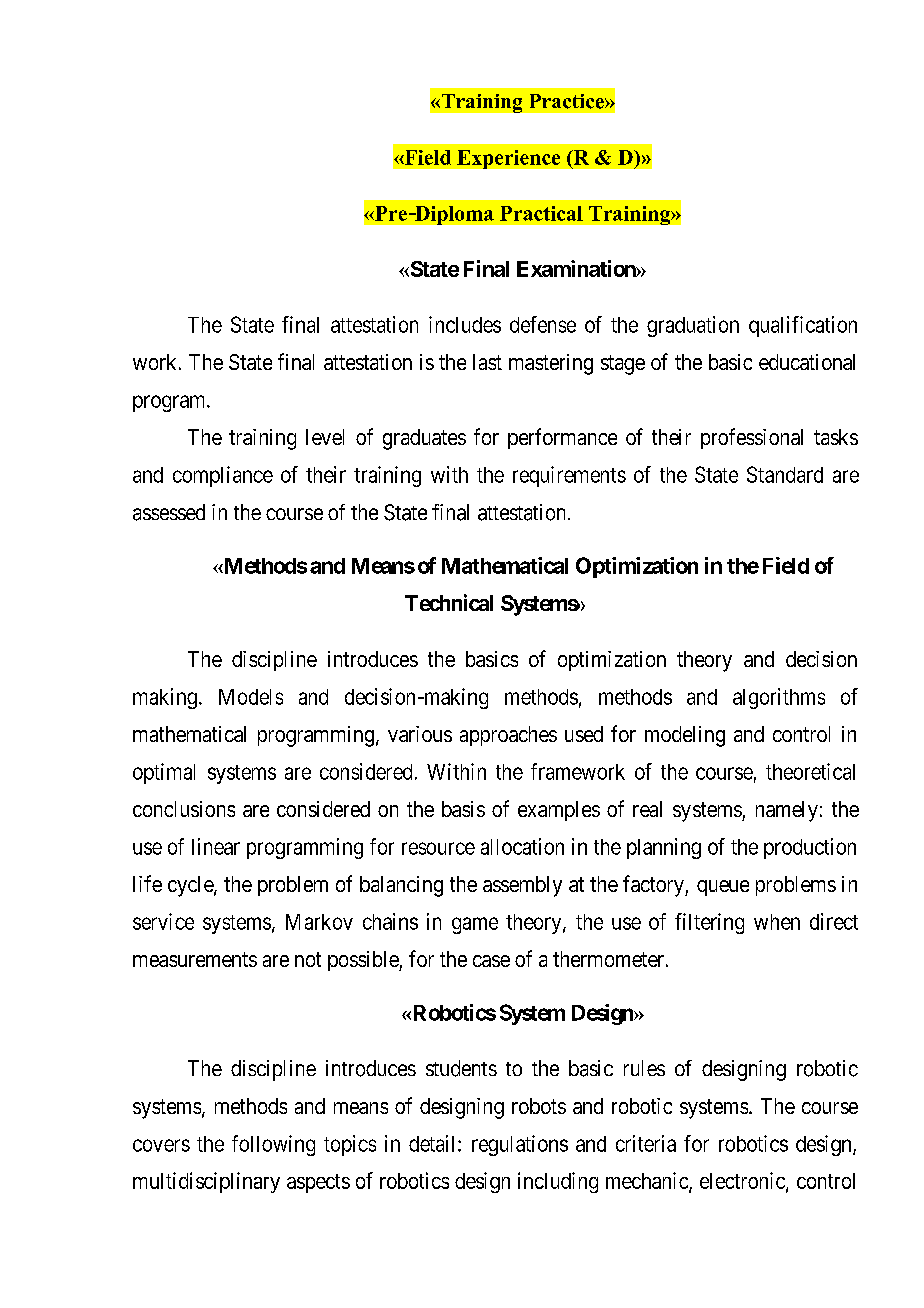  What do you see at coordinates (251, 697) in the image?
I see `Models` at bounding box center [251, 697].
